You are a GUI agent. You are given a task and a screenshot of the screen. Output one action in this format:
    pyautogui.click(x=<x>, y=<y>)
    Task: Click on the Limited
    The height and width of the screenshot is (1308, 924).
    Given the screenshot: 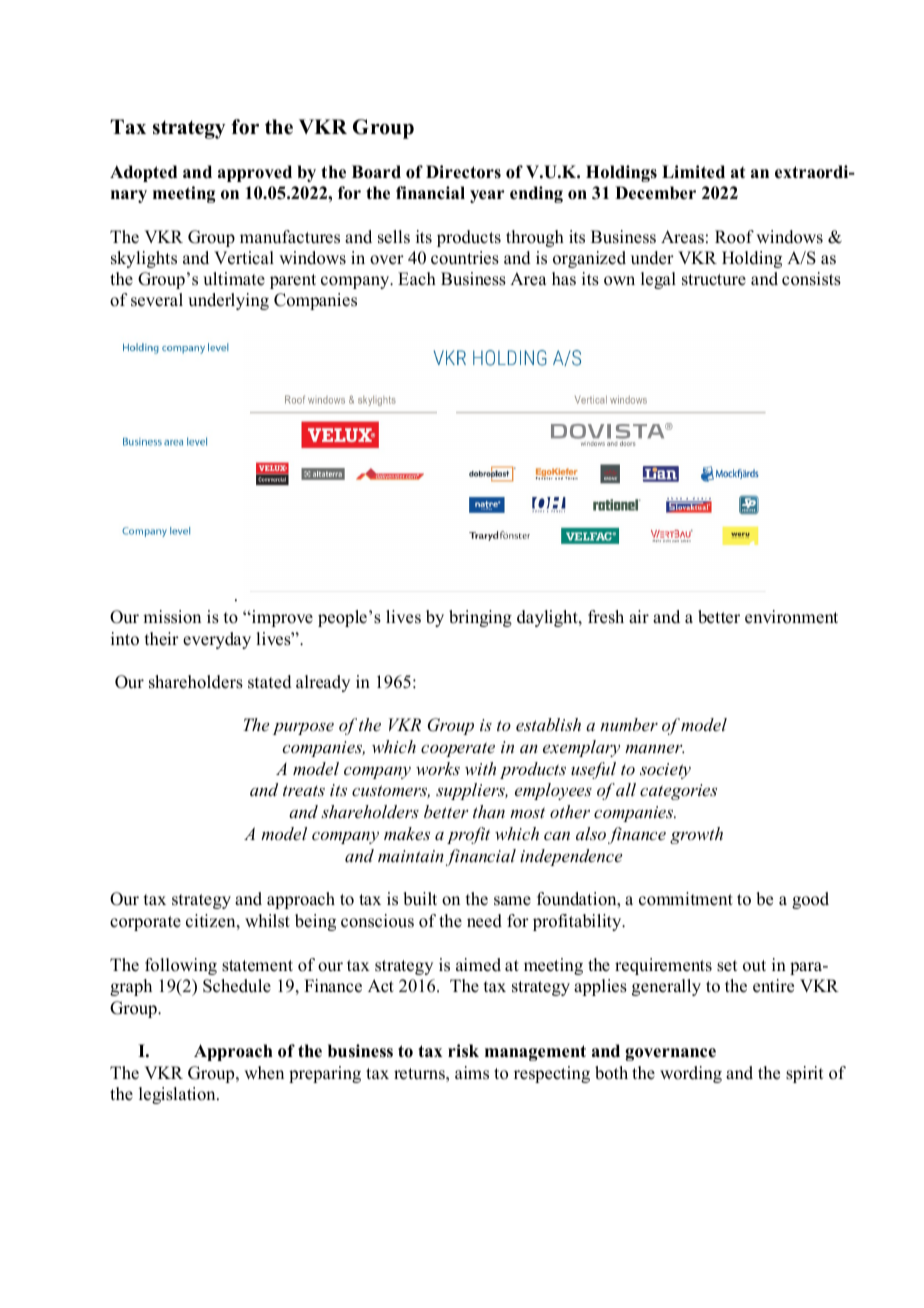 What is the action you would take?
    pyautogui.click(x=693, y=172)
